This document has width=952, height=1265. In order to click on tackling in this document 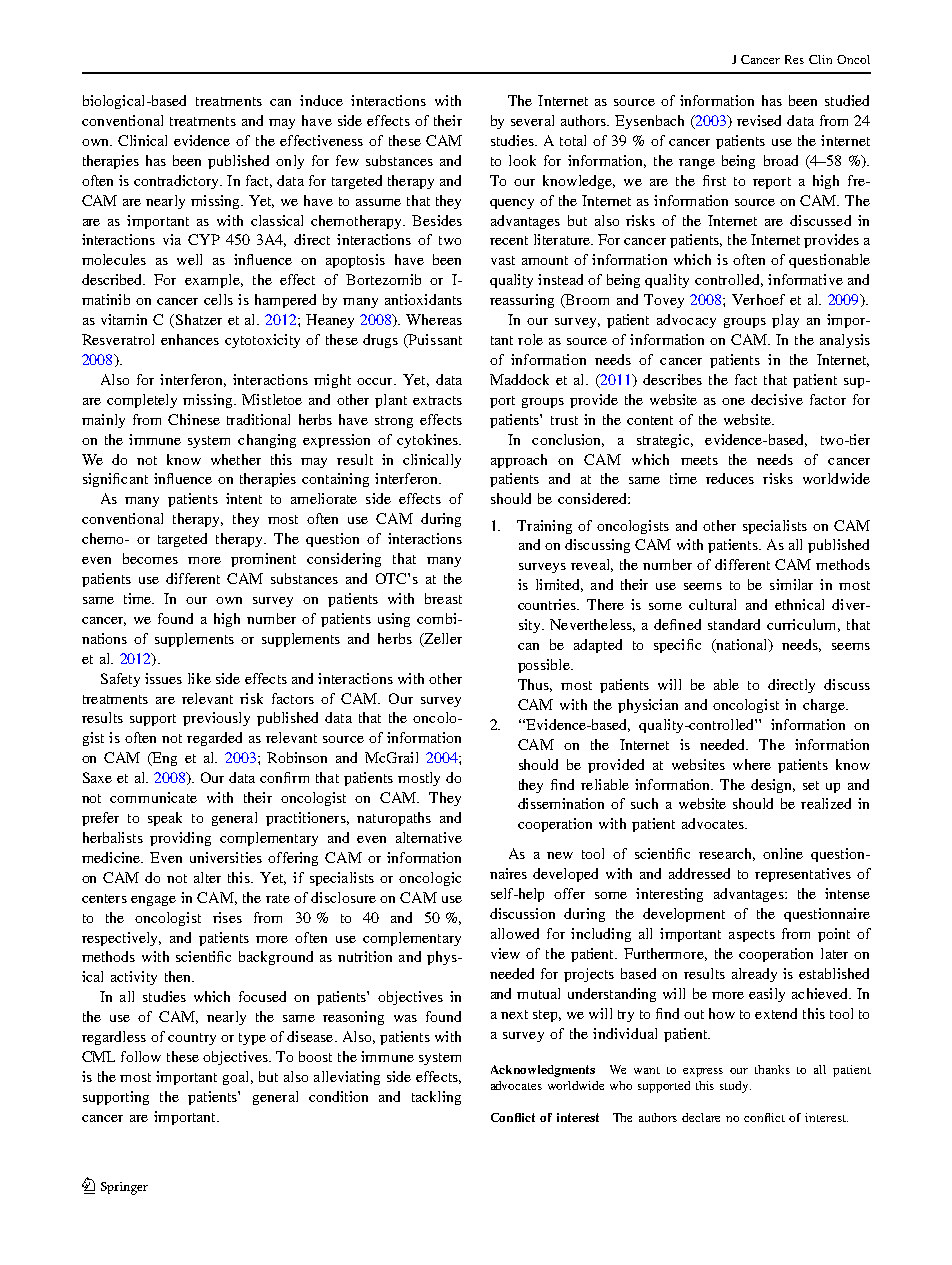, I will do `click(436, 1098)`.
